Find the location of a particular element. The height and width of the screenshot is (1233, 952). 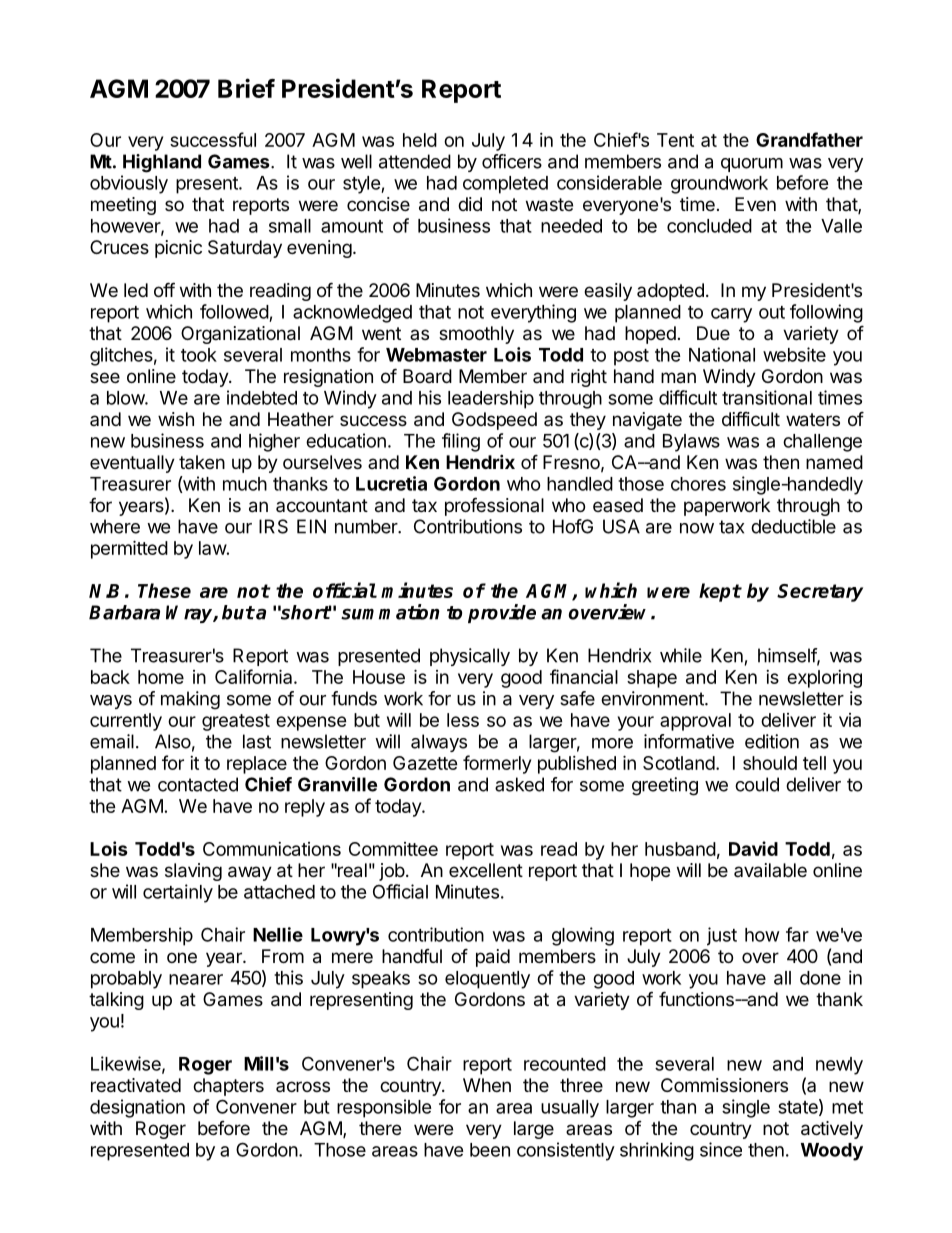

chapters is located at coordinates (228, 1087).
